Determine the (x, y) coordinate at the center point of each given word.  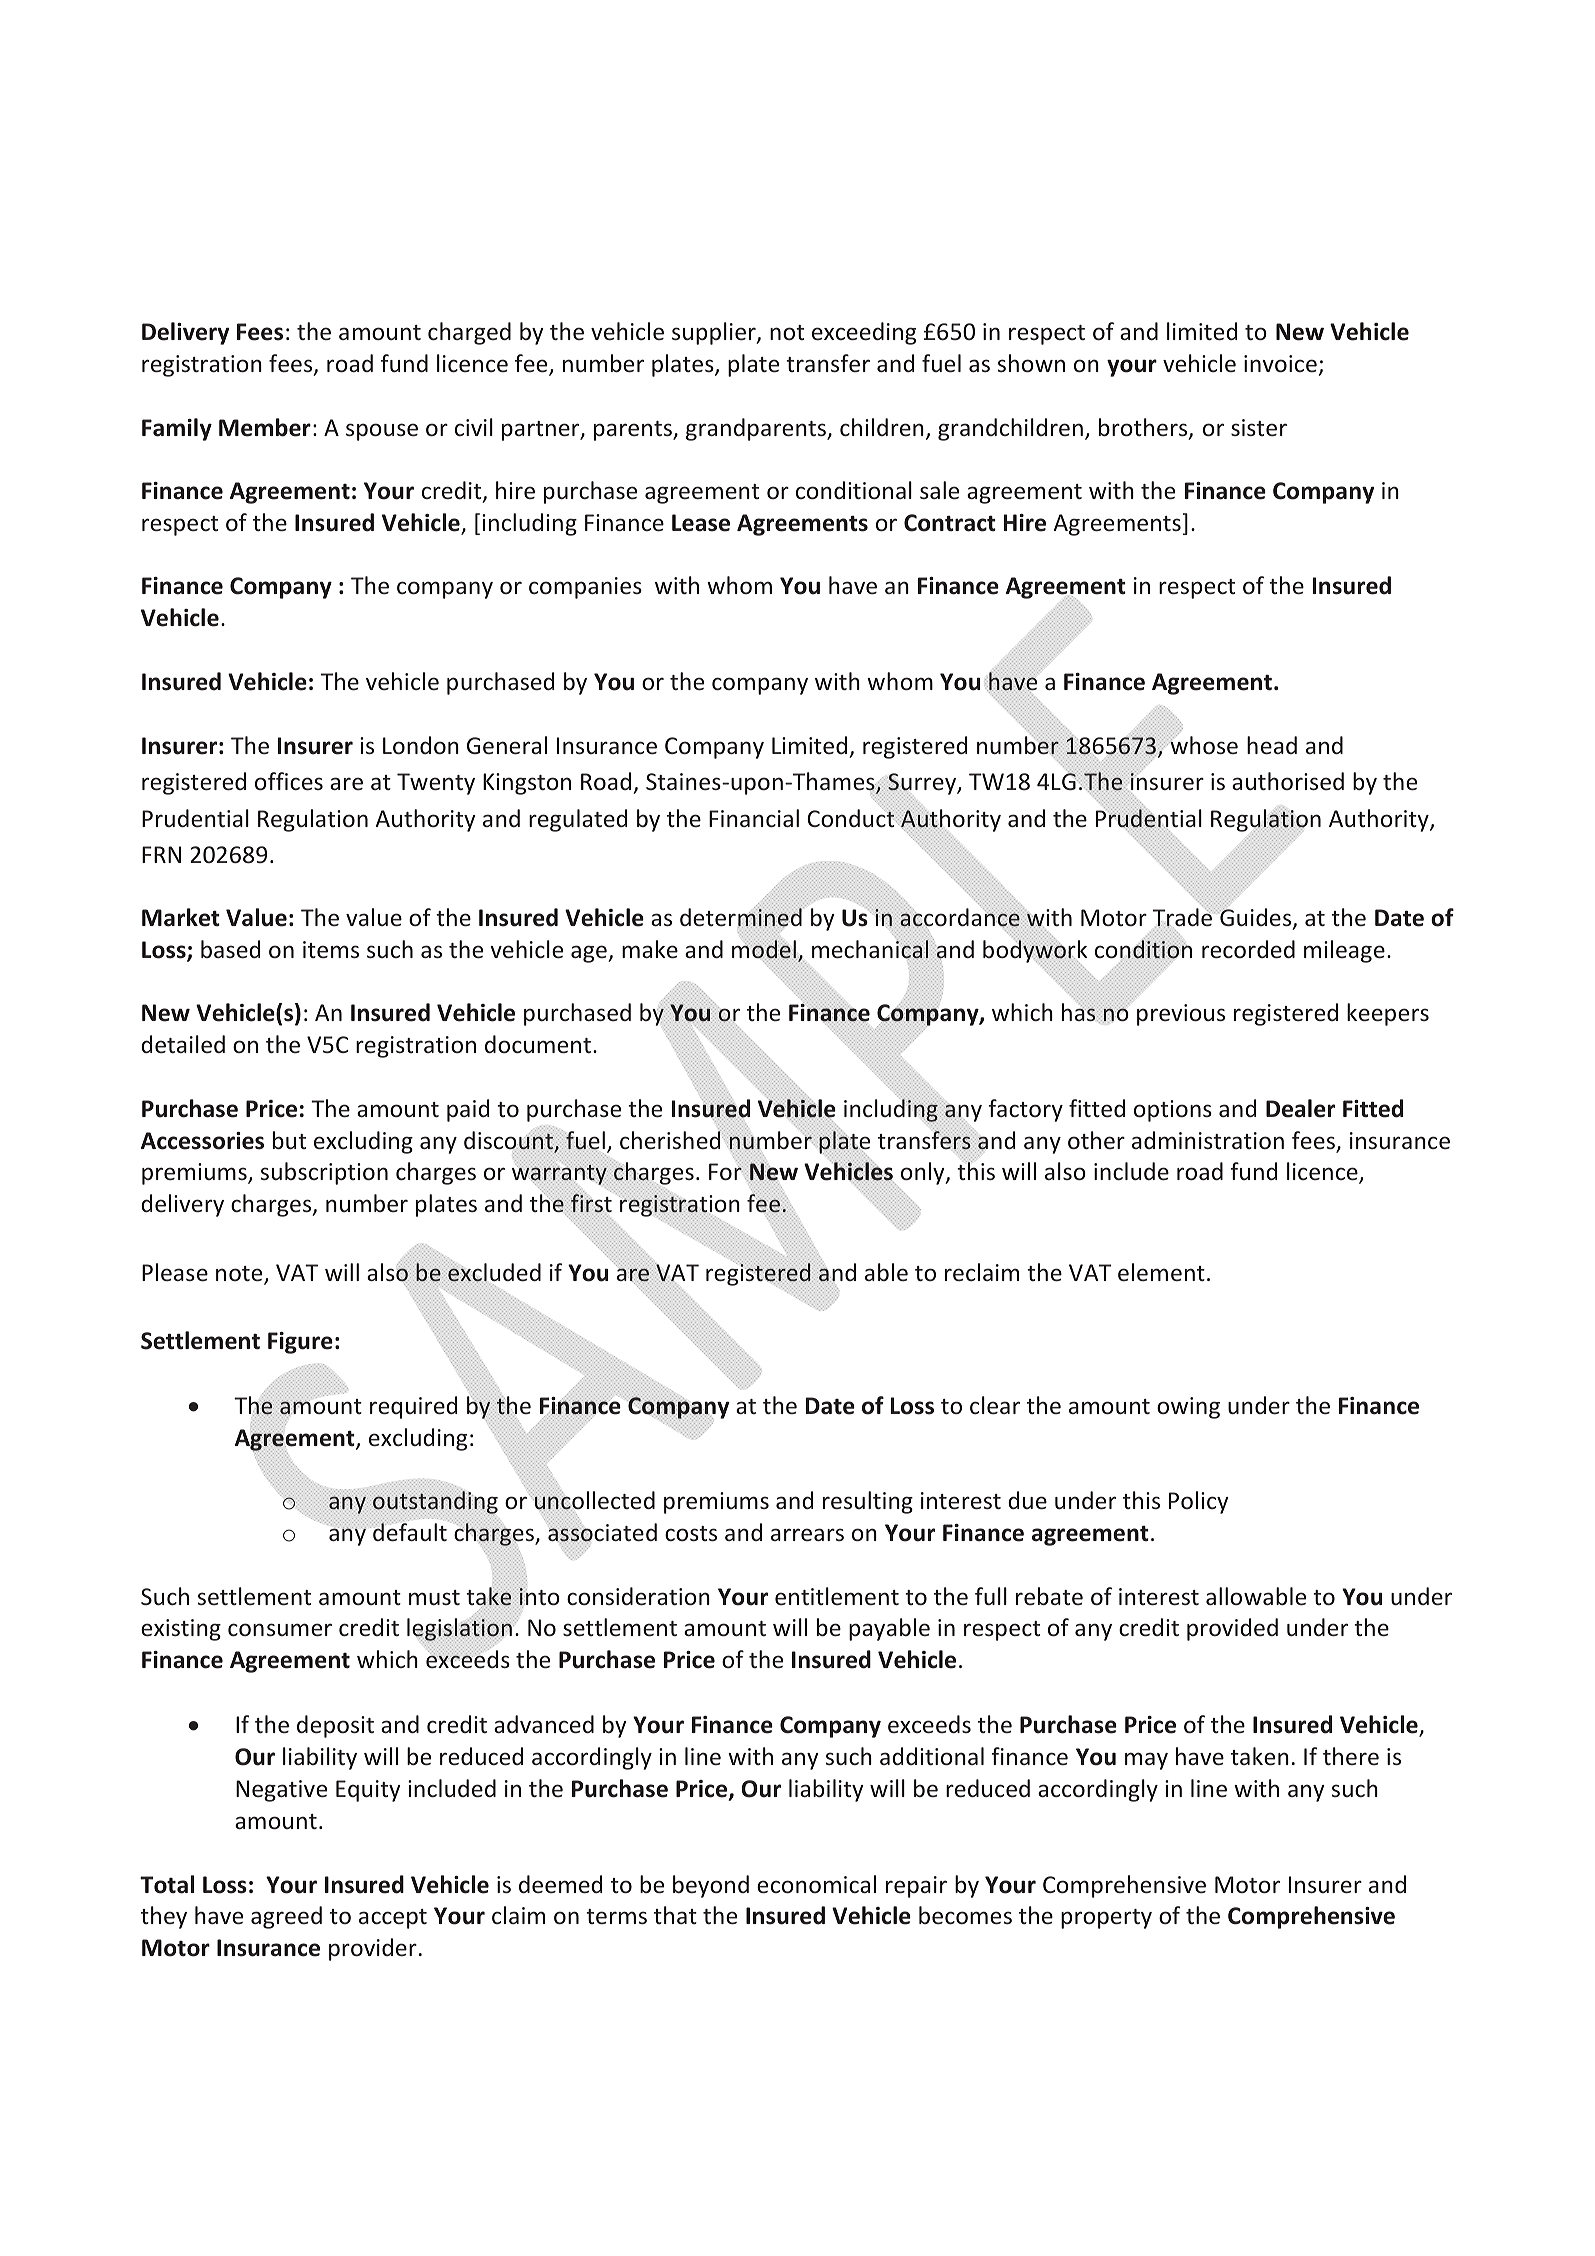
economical (816, 1884)
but (289, 1140)
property (1106, 1919)
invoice (1280, 363)
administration (1208, 1140)
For (726, 1171)
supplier (715, 333)
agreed (286, 1917)
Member (265, 427)
